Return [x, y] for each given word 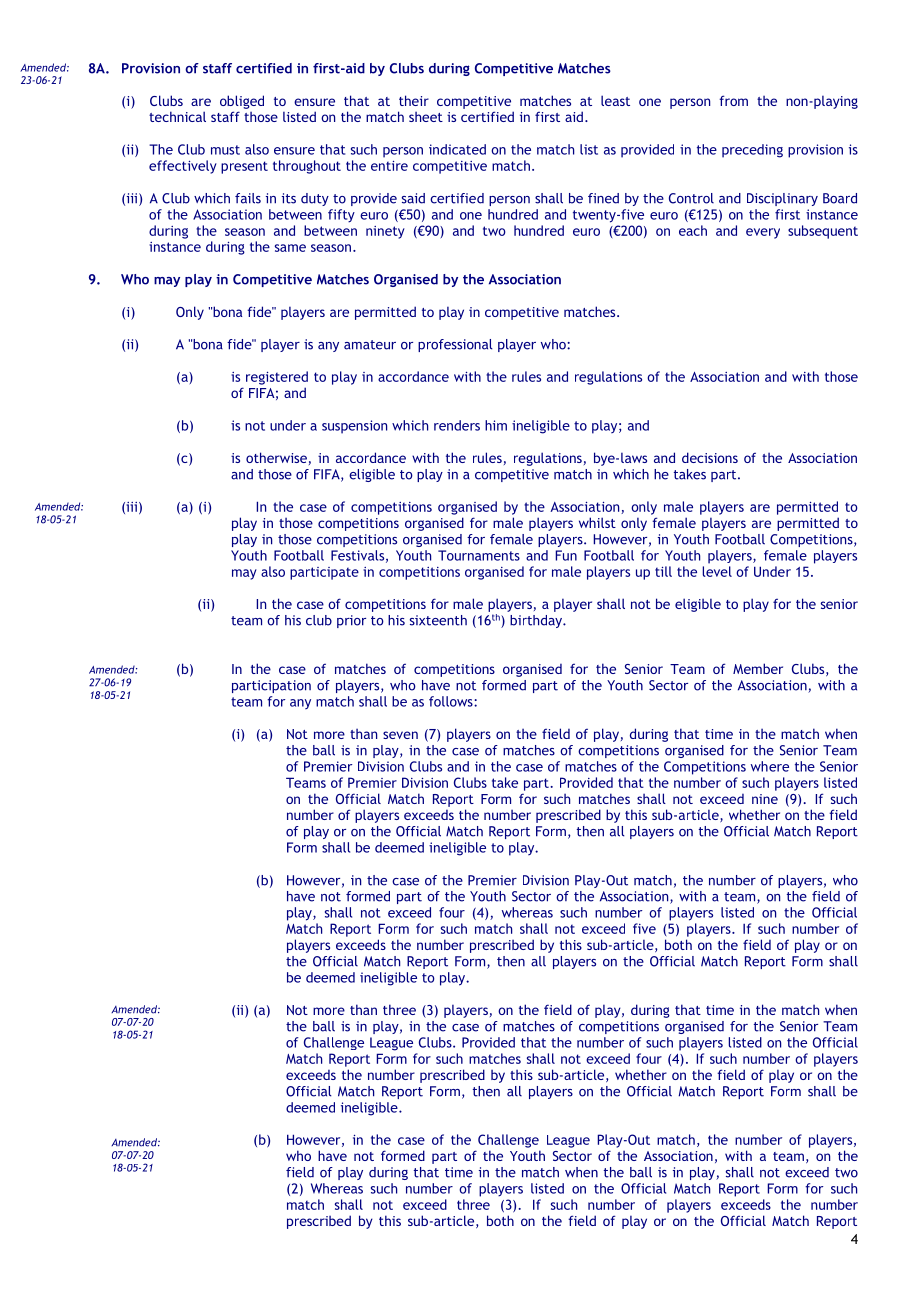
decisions [710, 457]
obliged [242, 102]
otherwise [276, 457]
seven [400, 735]
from [733, 100]
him [496, 425]
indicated [457, 149]
